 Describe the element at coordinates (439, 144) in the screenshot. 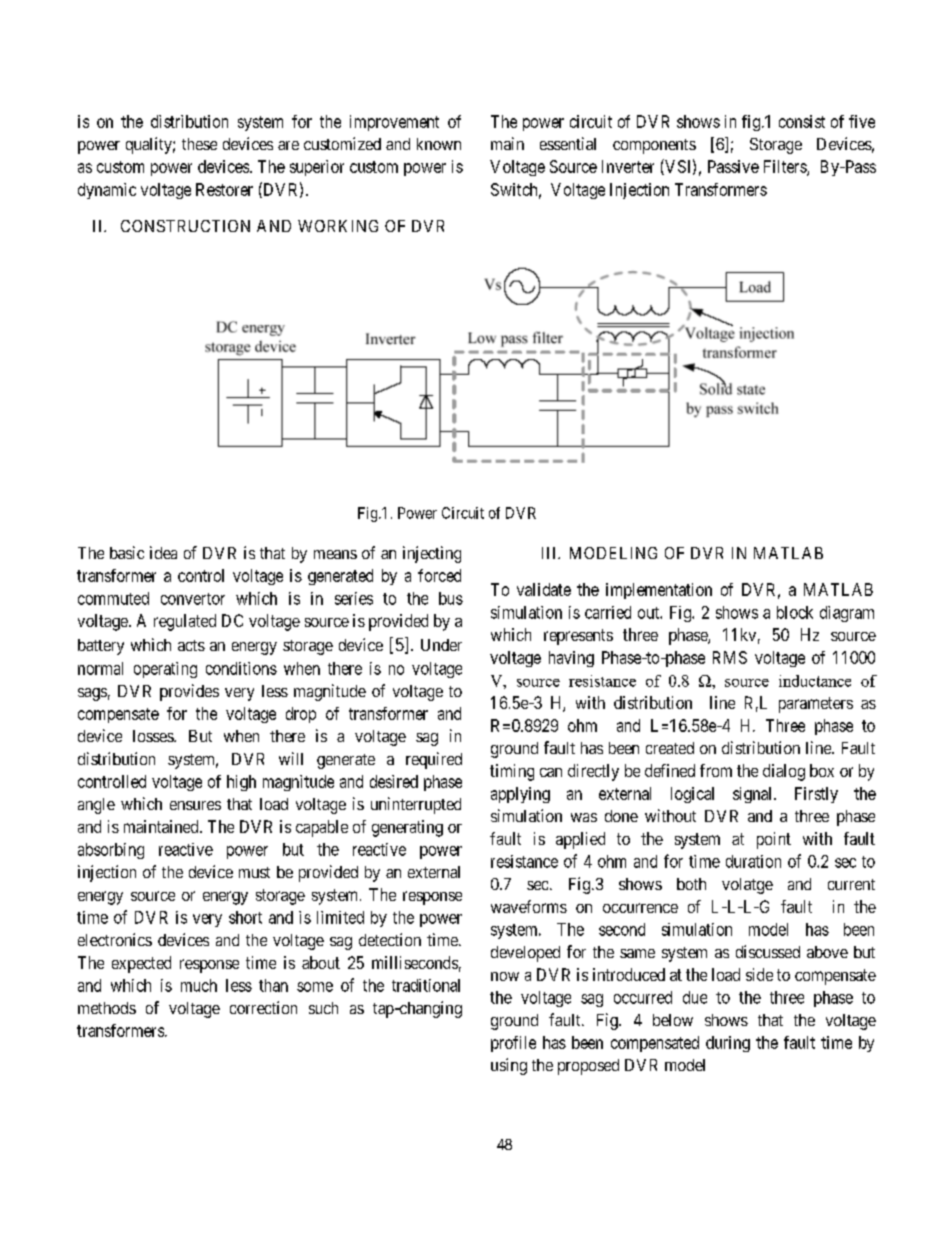

I see `known` at that location.
